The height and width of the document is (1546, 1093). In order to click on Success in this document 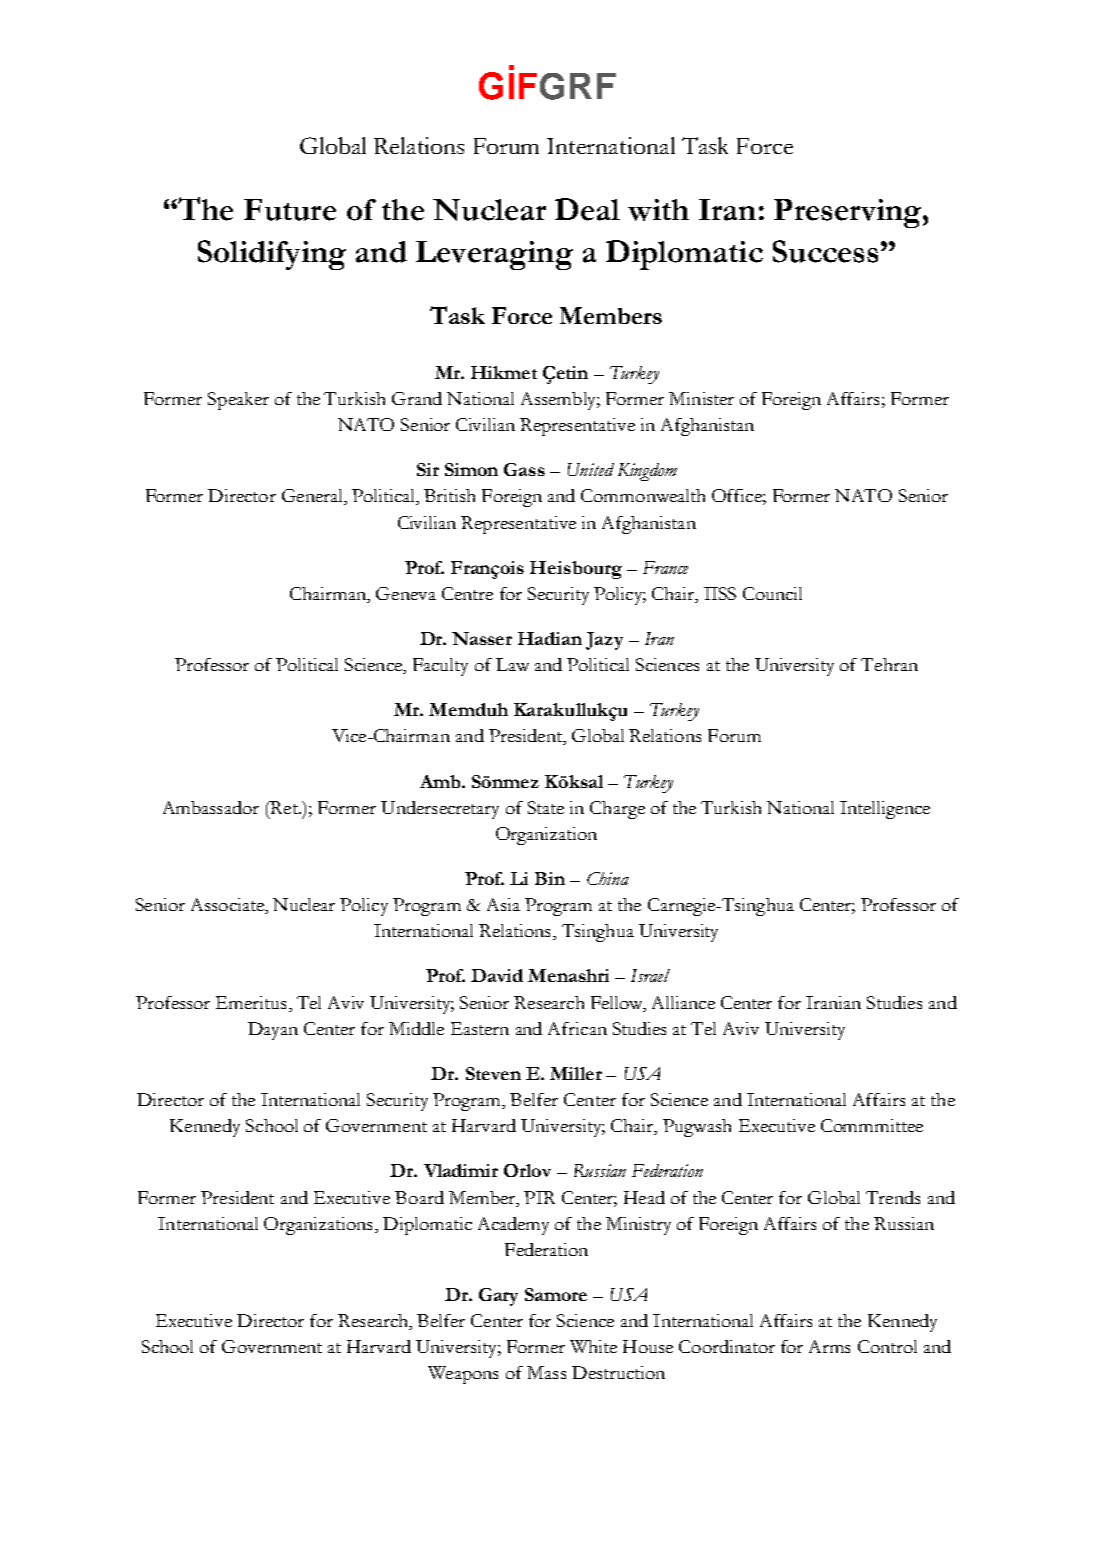, I will do `click(825, 251)`.
